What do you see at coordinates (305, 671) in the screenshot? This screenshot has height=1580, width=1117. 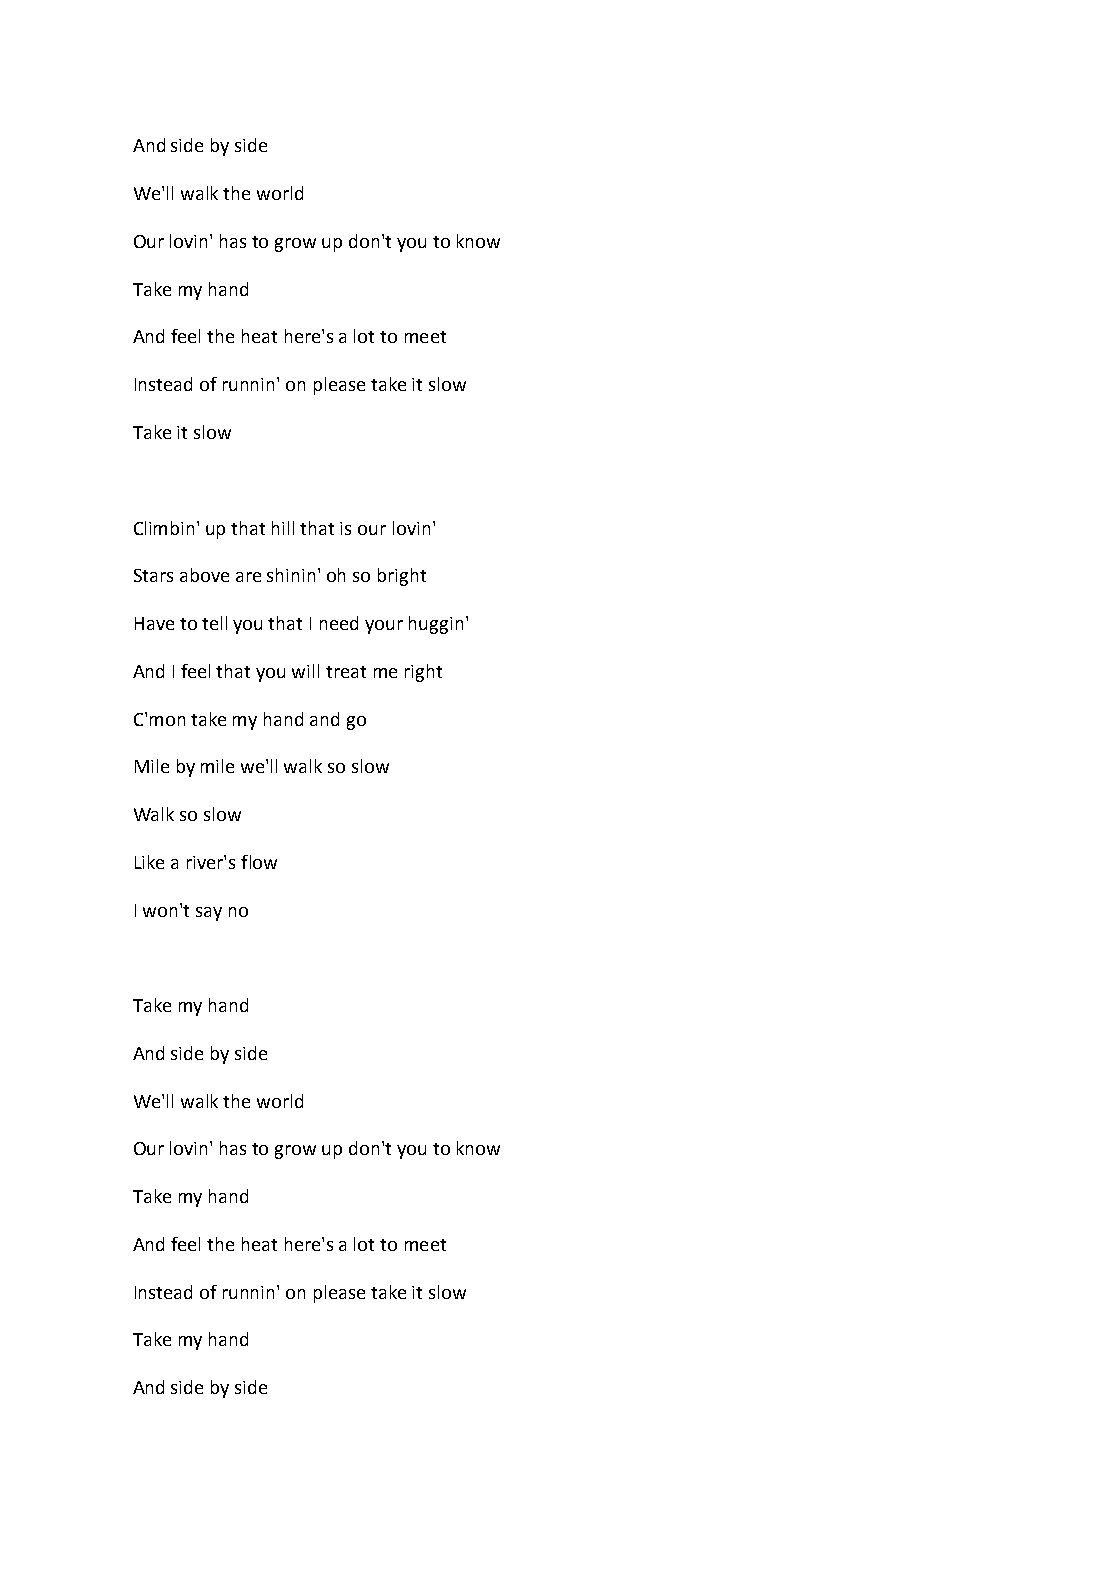 I see `will` at bounding box center [305, 671].
